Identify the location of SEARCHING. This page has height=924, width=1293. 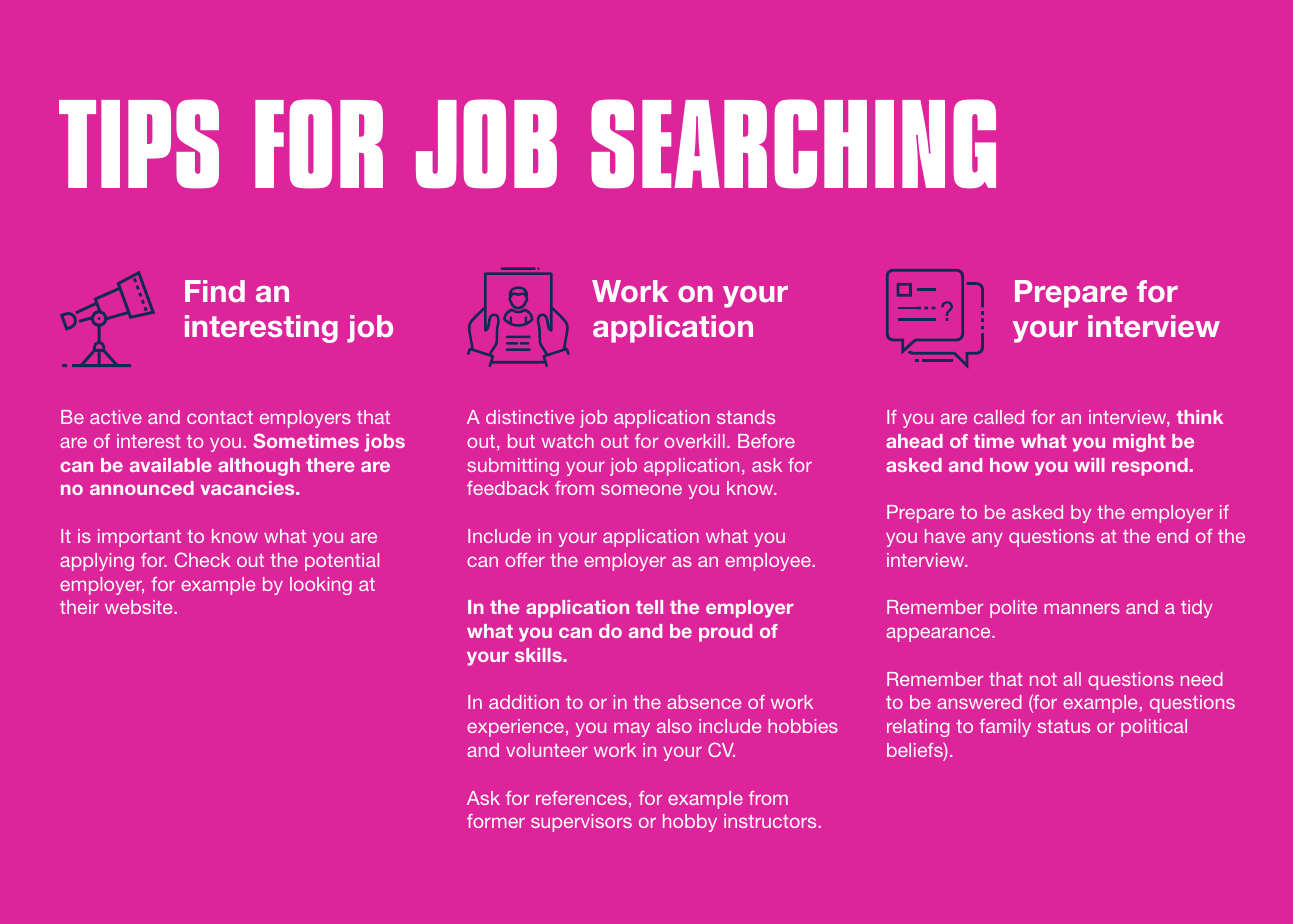
(793, 143).
